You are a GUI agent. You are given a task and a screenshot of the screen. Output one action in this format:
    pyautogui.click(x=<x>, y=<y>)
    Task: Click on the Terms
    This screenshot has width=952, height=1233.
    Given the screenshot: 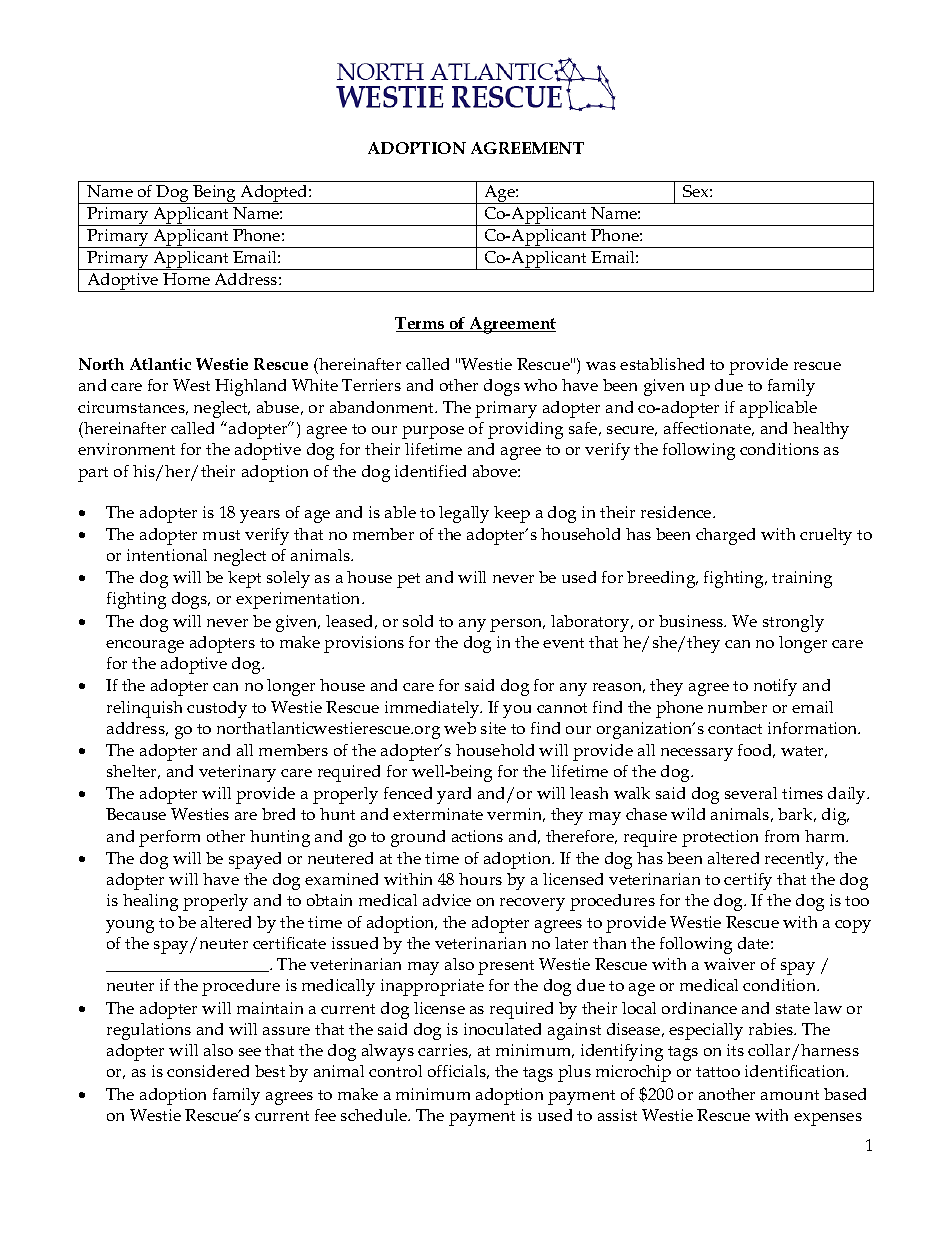 What is the action you would take?
    pyautogui.click(x=421, y=324)
